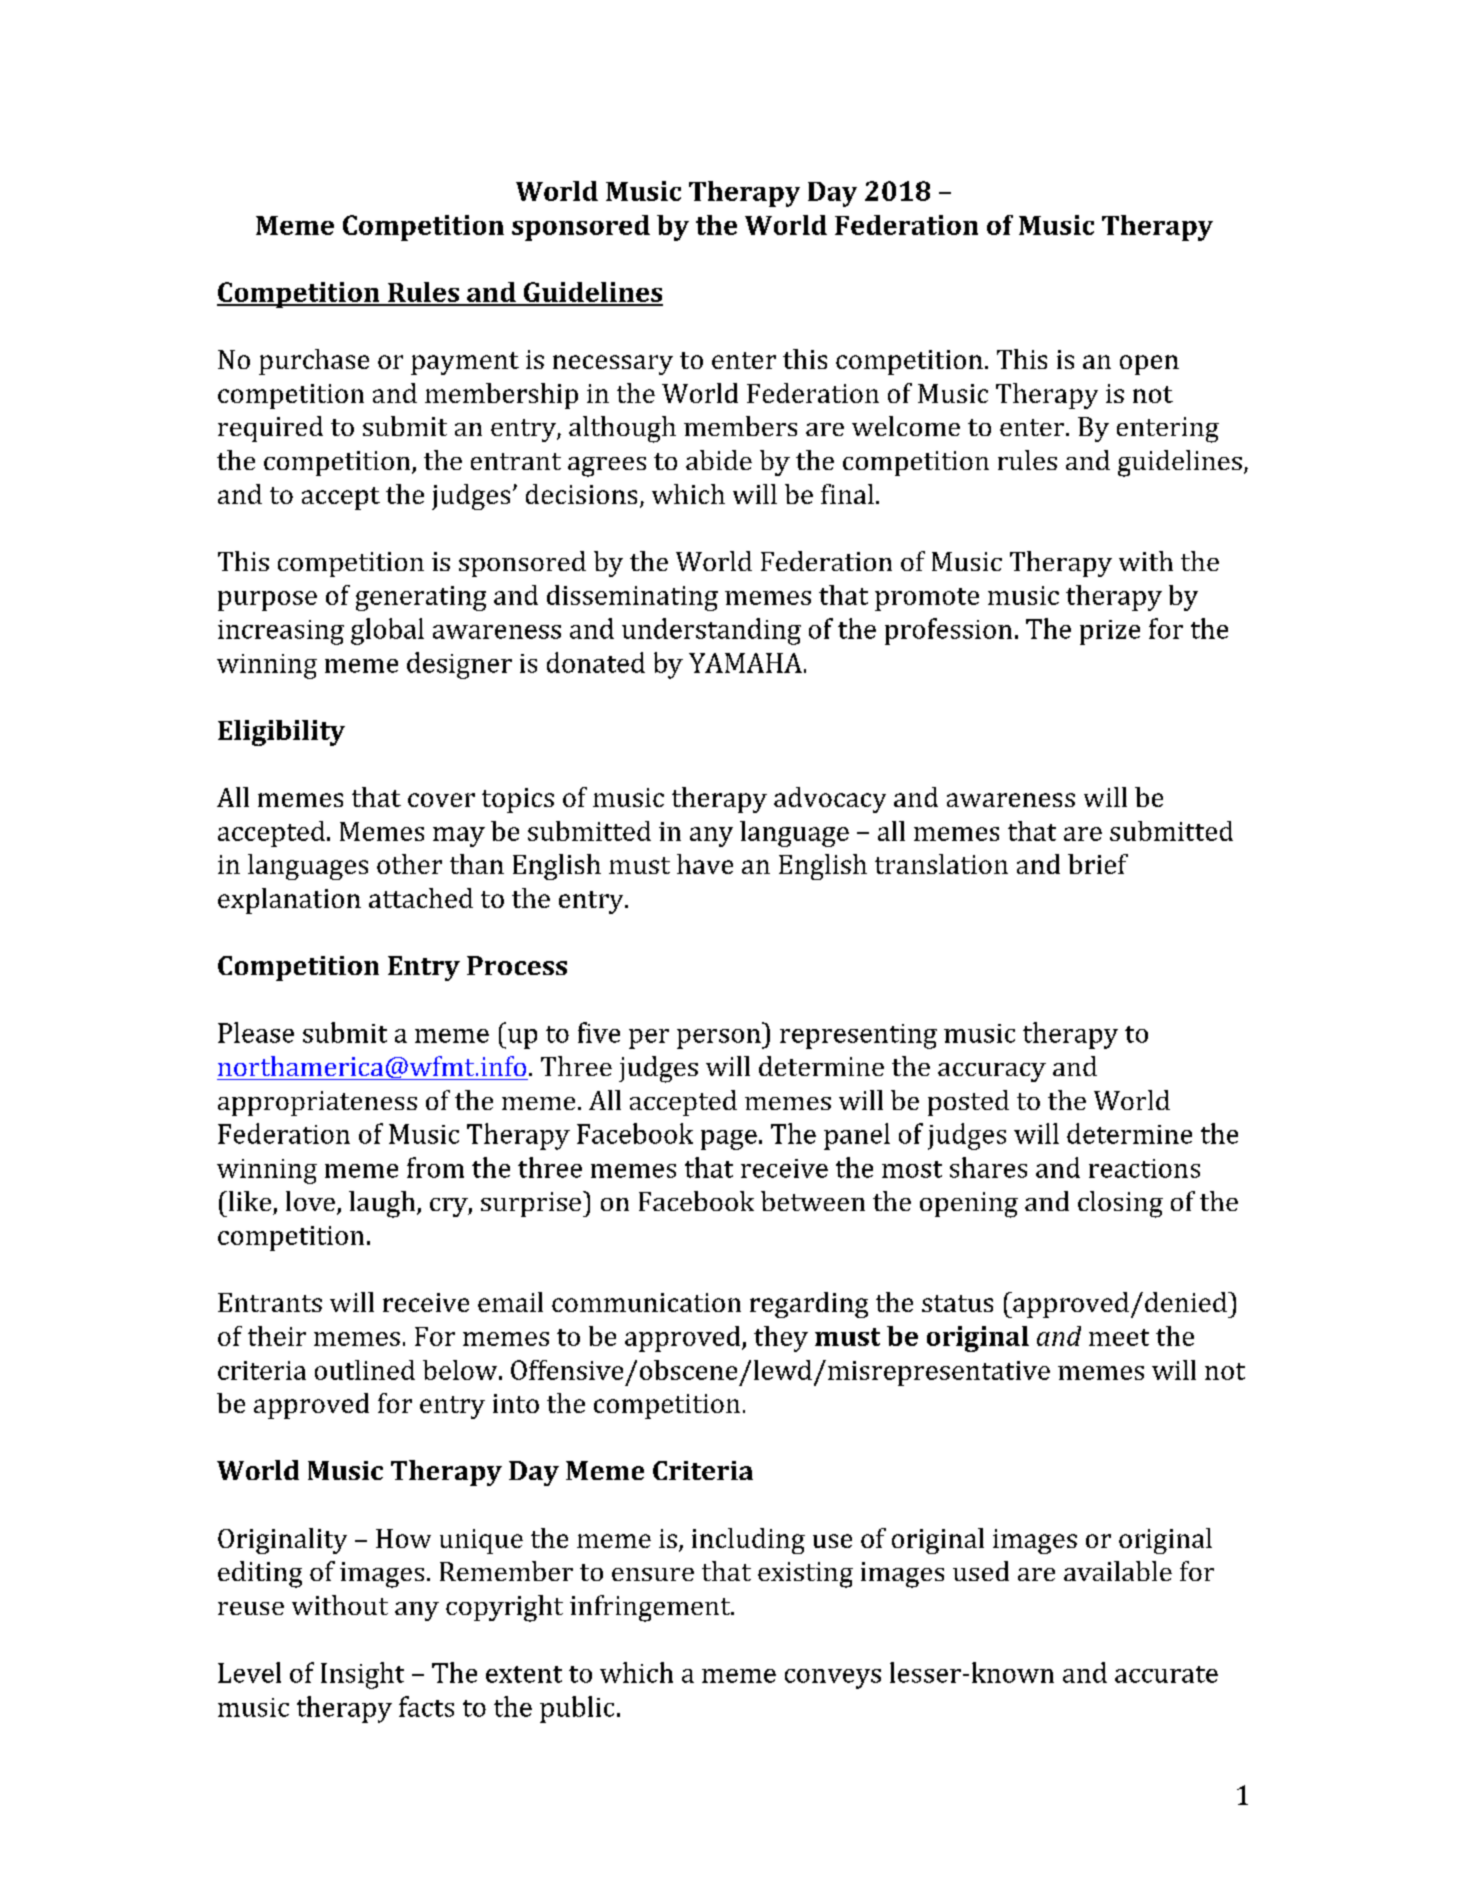 Image resolution: width=1465 pixels, height=1896 pixels. Describe the element at coordinates (992, 1072) in the screenshot. I see `accuracy` at that location.
